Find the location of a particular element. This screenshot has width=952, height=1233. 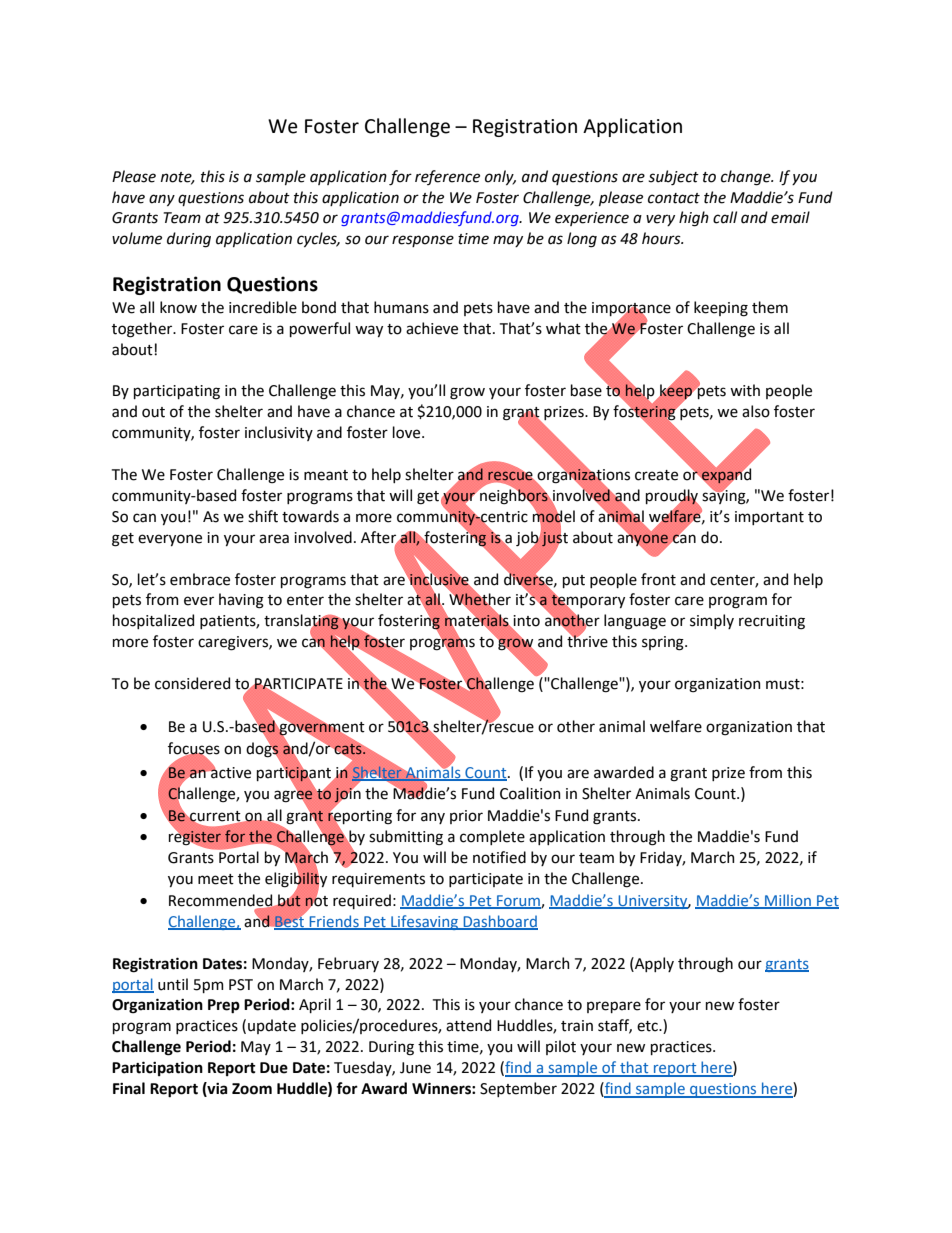

Participation is located at coordinates (157, 1068).
